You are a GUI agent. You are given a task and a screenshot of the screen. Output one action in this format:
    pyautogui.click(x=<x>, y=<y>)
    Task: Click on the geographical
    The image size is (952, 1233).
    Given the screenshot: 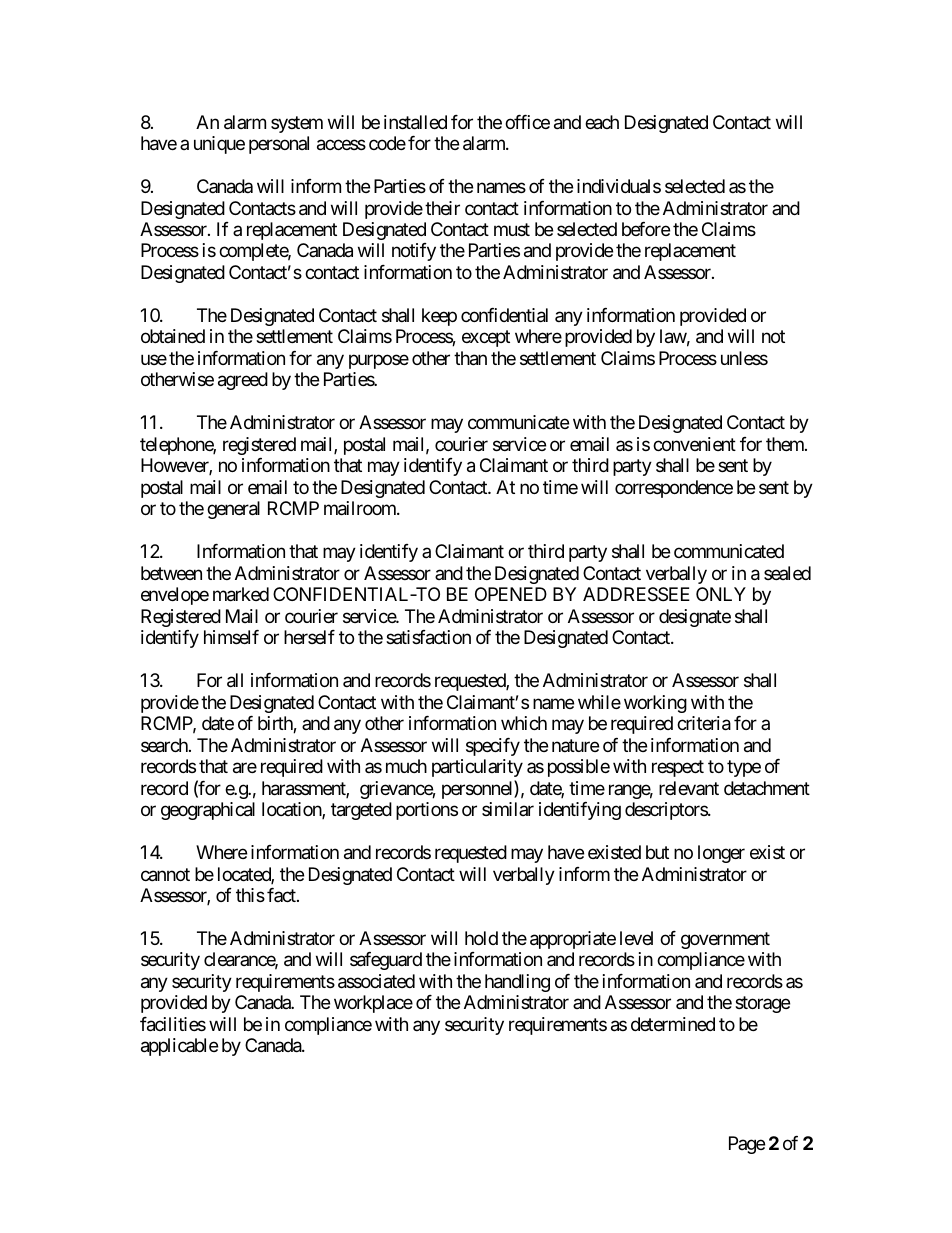 What is the action you would take?
    pyautogui.click(x=208, y=811)
